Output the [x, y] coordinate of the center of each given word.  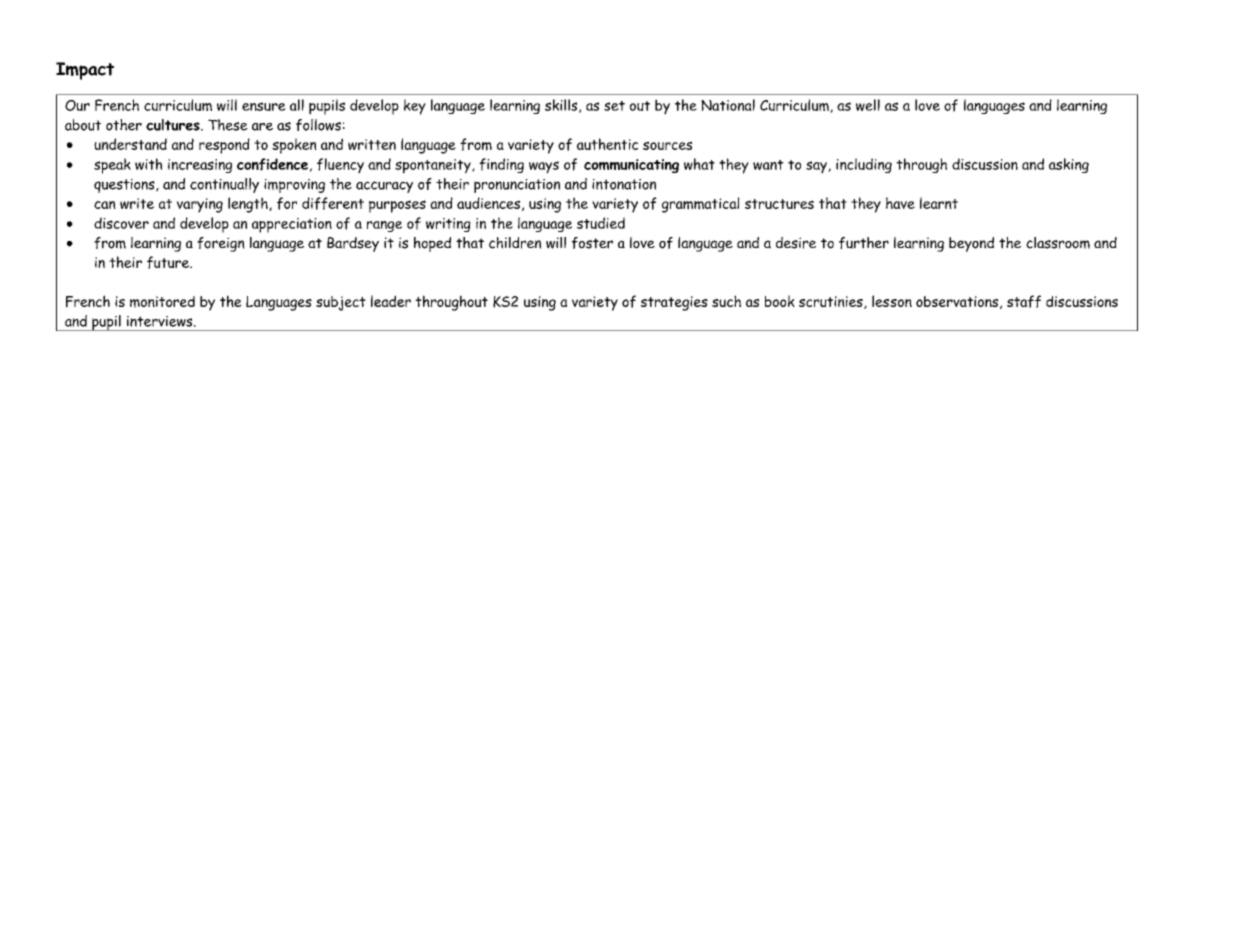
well [868, 105]
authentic [607, 144]
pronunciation [517, 186]
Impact [85, 71]
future [169, 262]
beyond [971, 244]
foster [592, 243]
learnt [939, 203]
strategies [674, 303]
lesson [892, 301]
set [614, 106]
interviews [161, 321]
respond [224, 146]
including [864, 165]
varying [200, 205]
